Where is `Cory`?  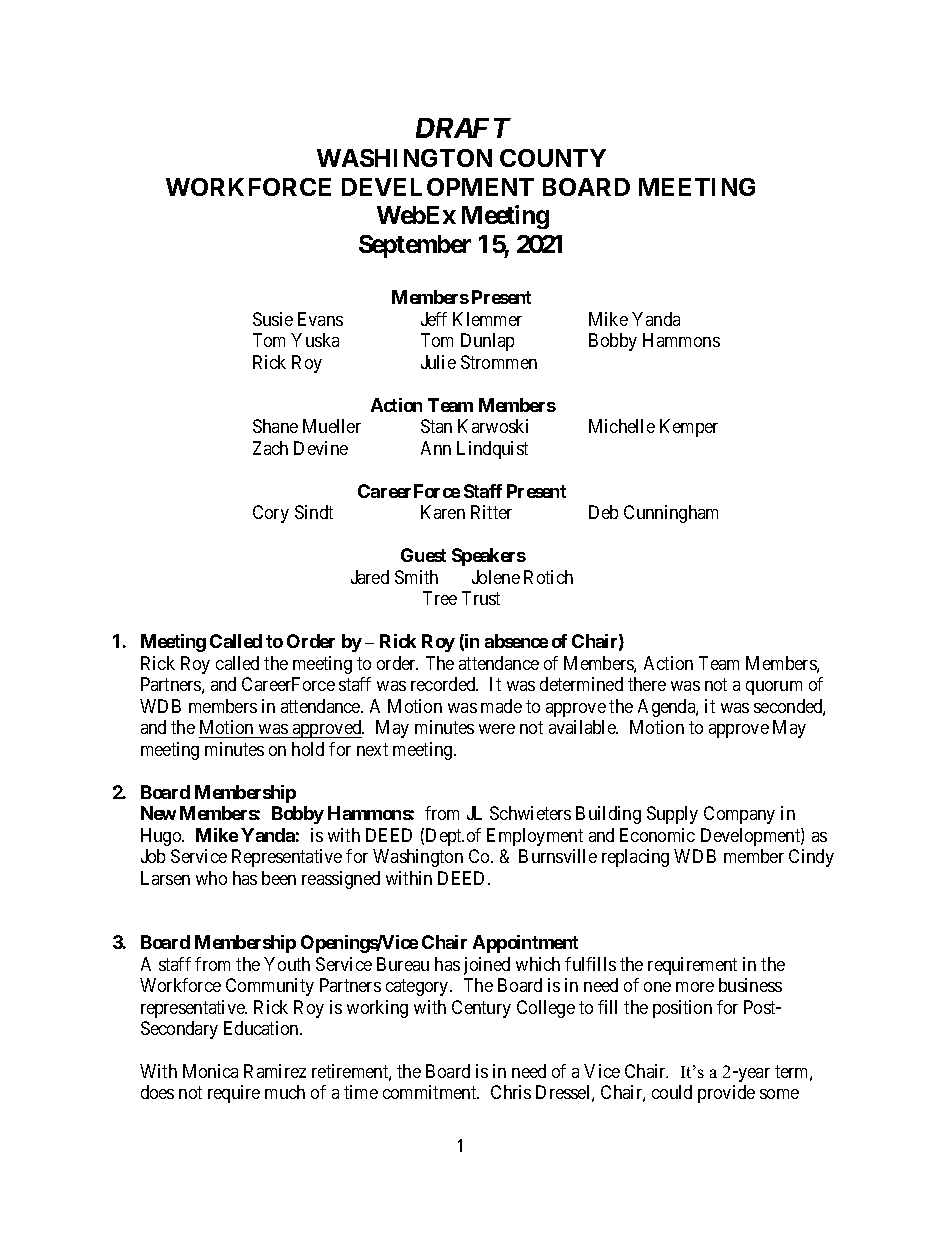
Cory is located at coordinates (271, 514).
